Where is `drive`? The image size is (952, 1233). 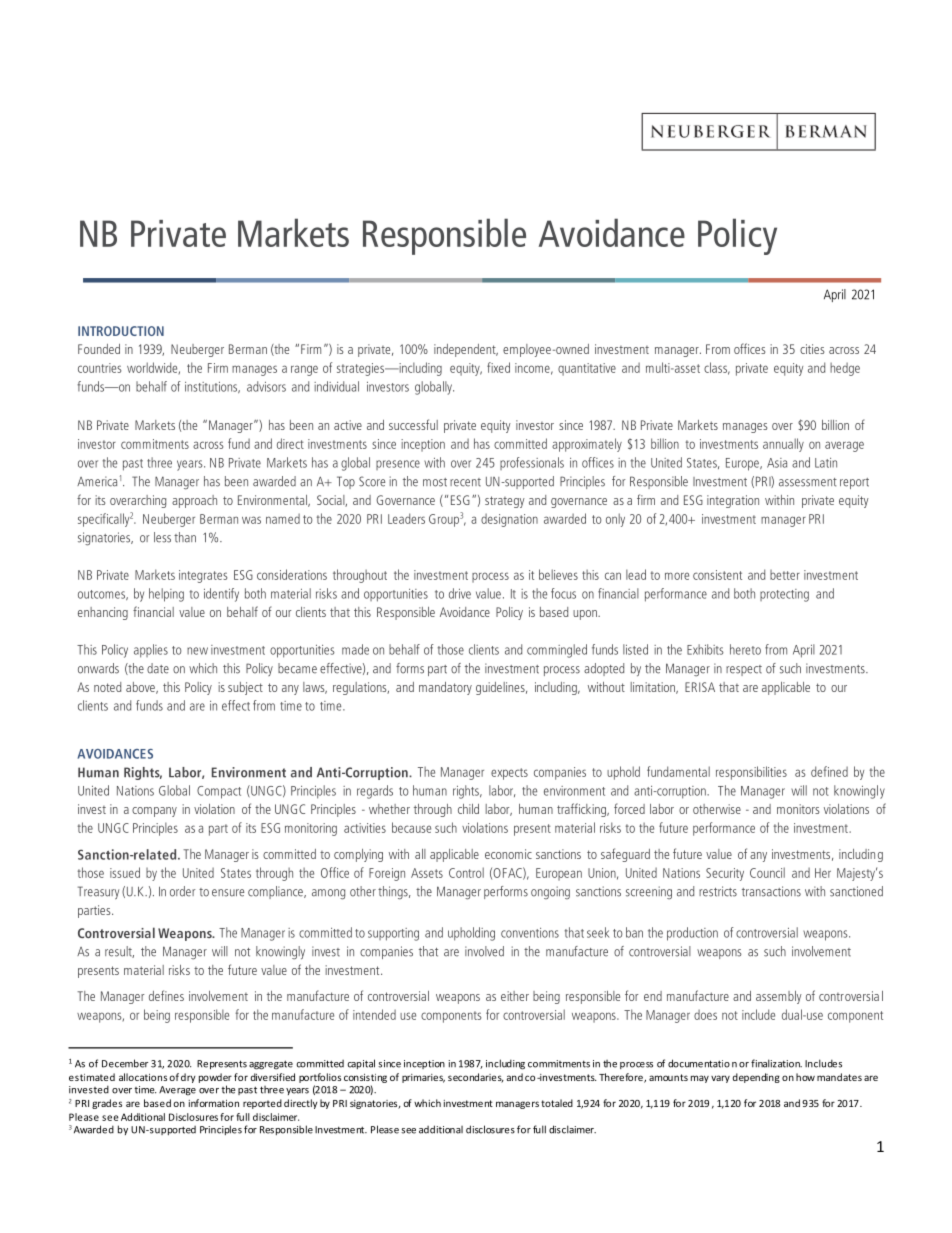 drive is located at coordinates (460, 593).
